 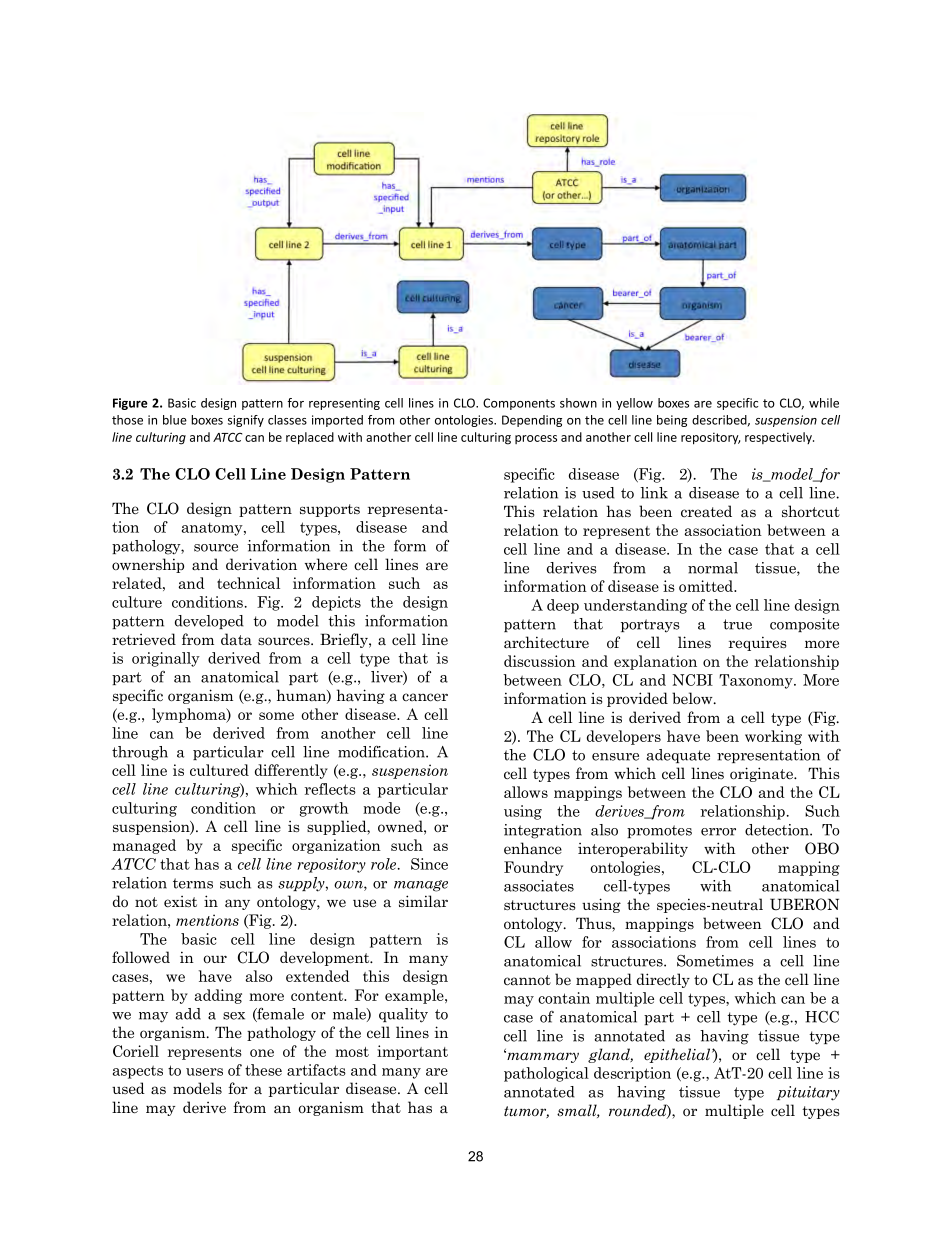 What do you see at coordinates (718, 832) in the screenshot?
I see `error` at bounding box center [718, 832].
